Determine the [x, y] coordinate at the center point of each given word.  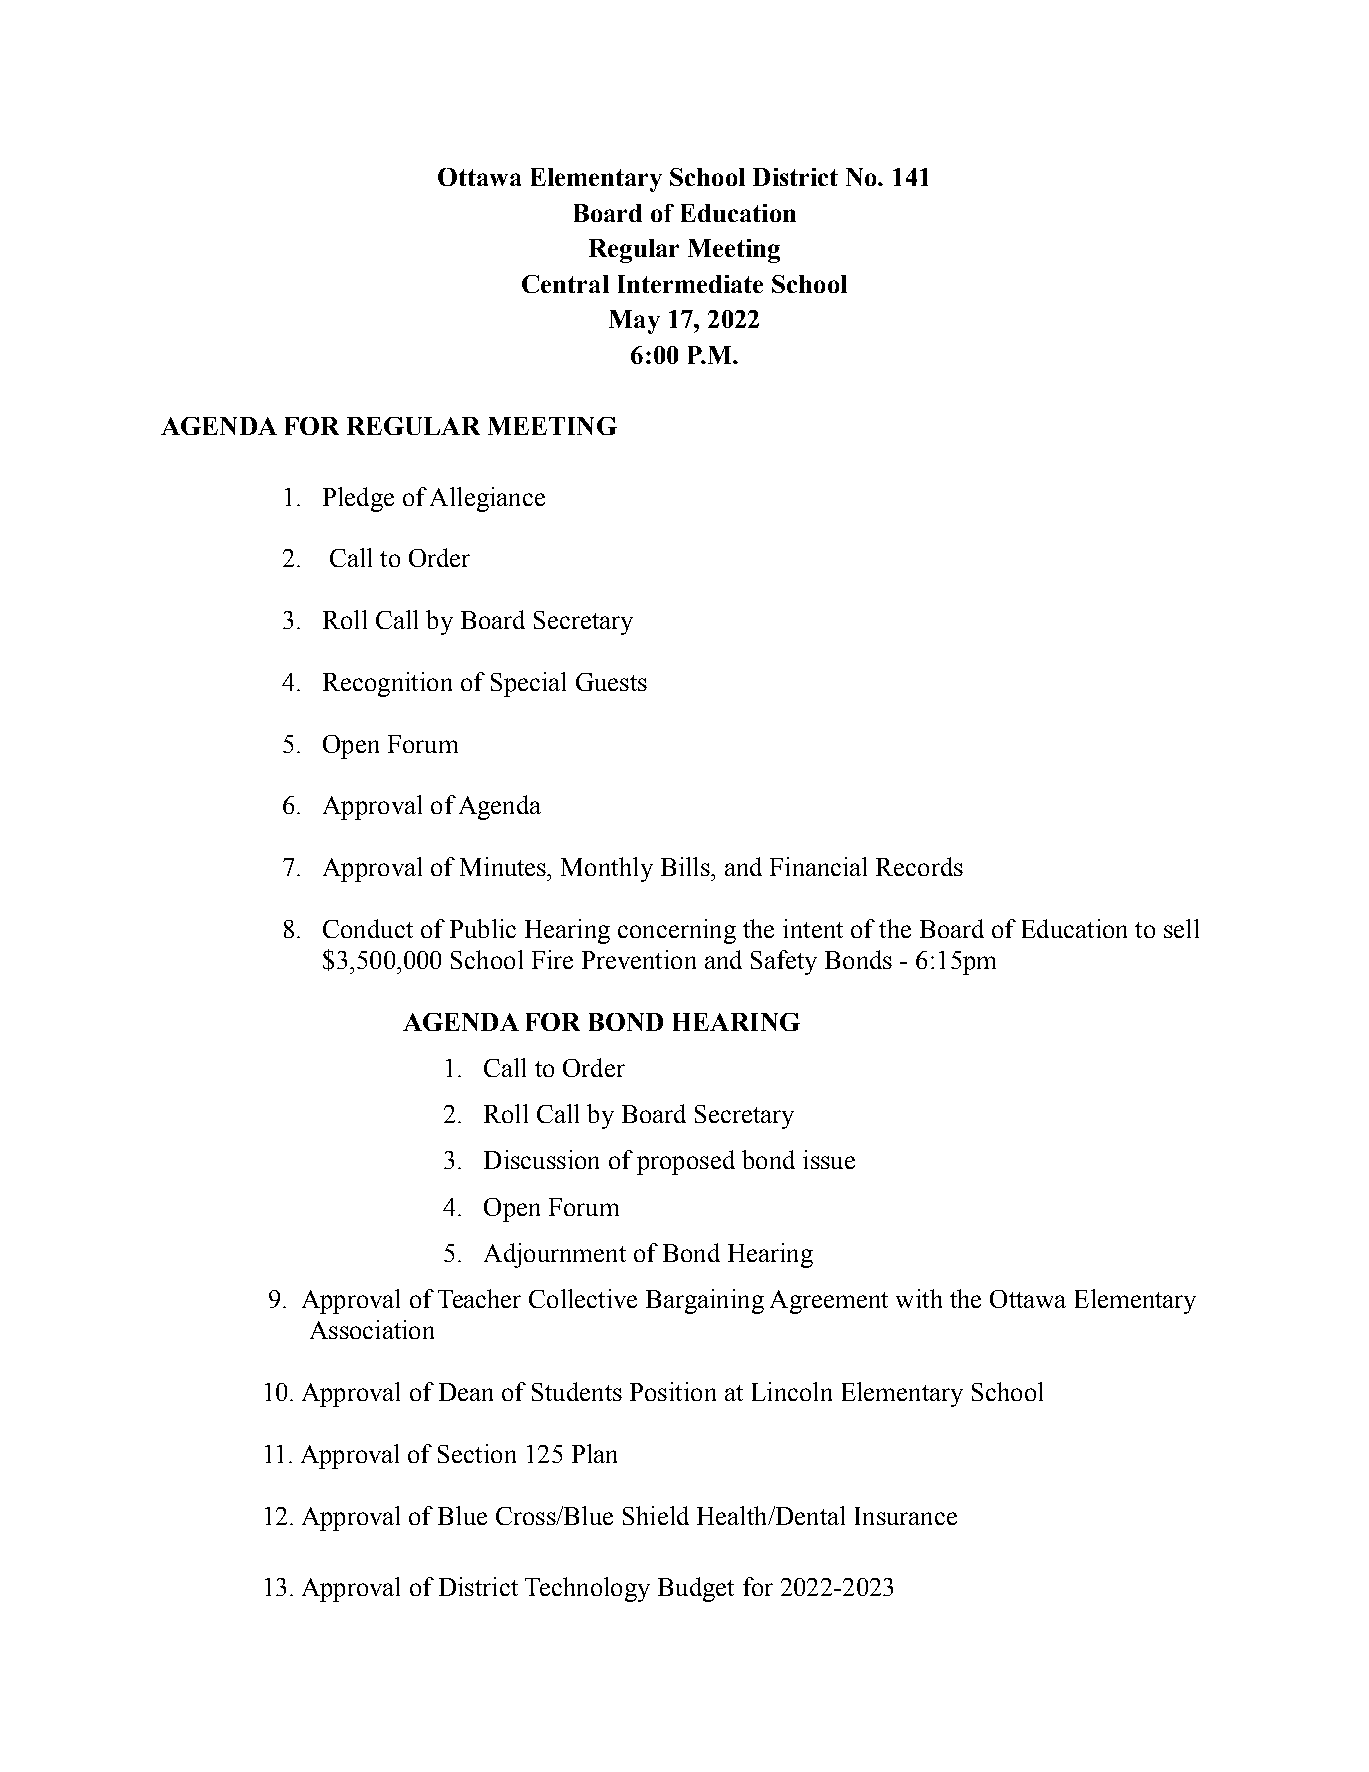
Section [477, 1453]
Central [565, 284]
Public [483, 928]
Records [919, 866]
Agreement [829, 1302]
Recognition [387, 684]
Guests [611, 682]
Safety [784, 962]
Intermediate [690, 284]
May [634, 322]
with [919, 1298]
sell [1181, 928]
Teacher [479, 1298]
